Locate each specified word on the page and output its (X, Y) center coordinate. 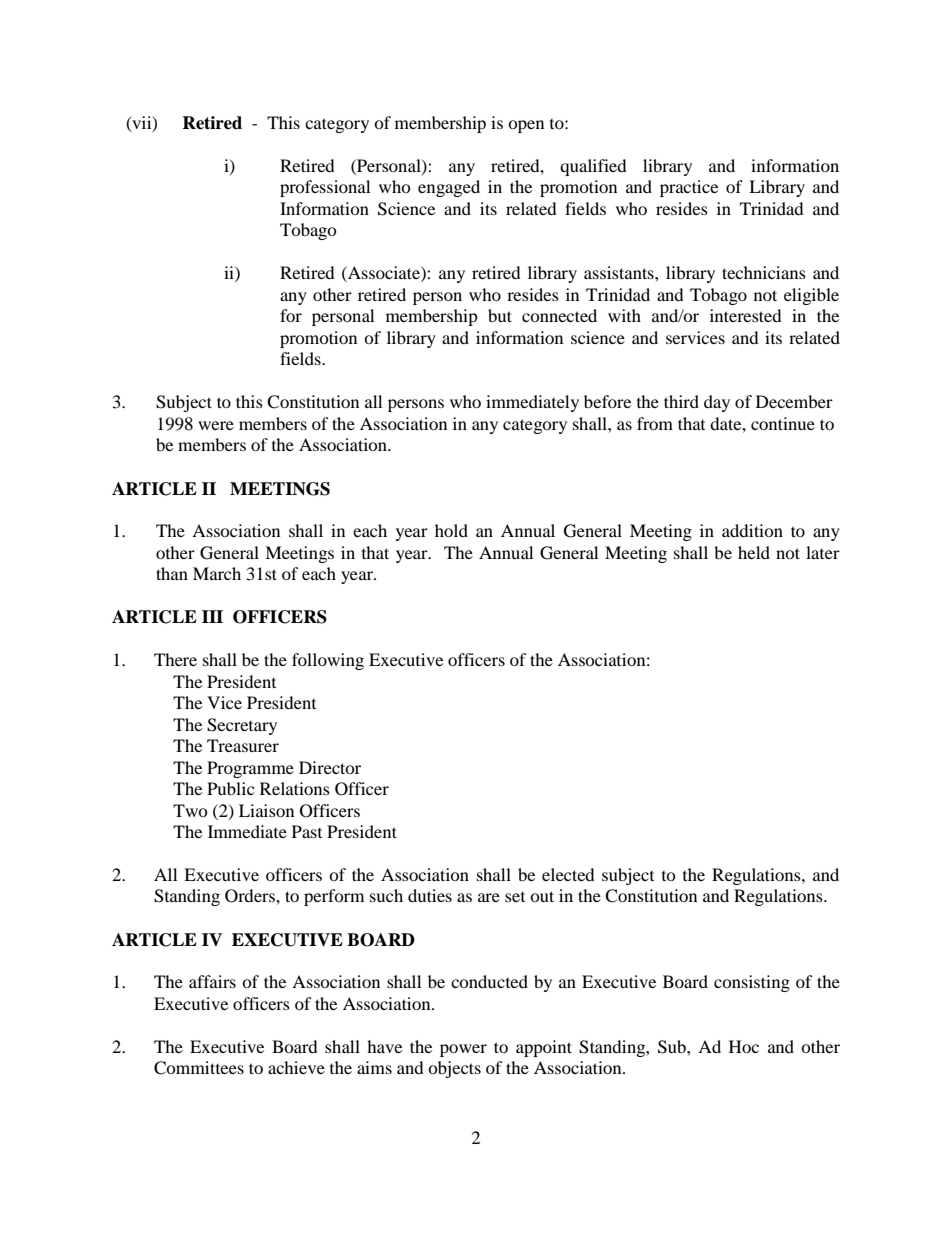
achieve (296, 1067)
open (526, 126)
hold (451, 530)
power (463, 1050)
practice (689, 188)
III (212, 616)
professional (325, 188)
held (754, 552)
